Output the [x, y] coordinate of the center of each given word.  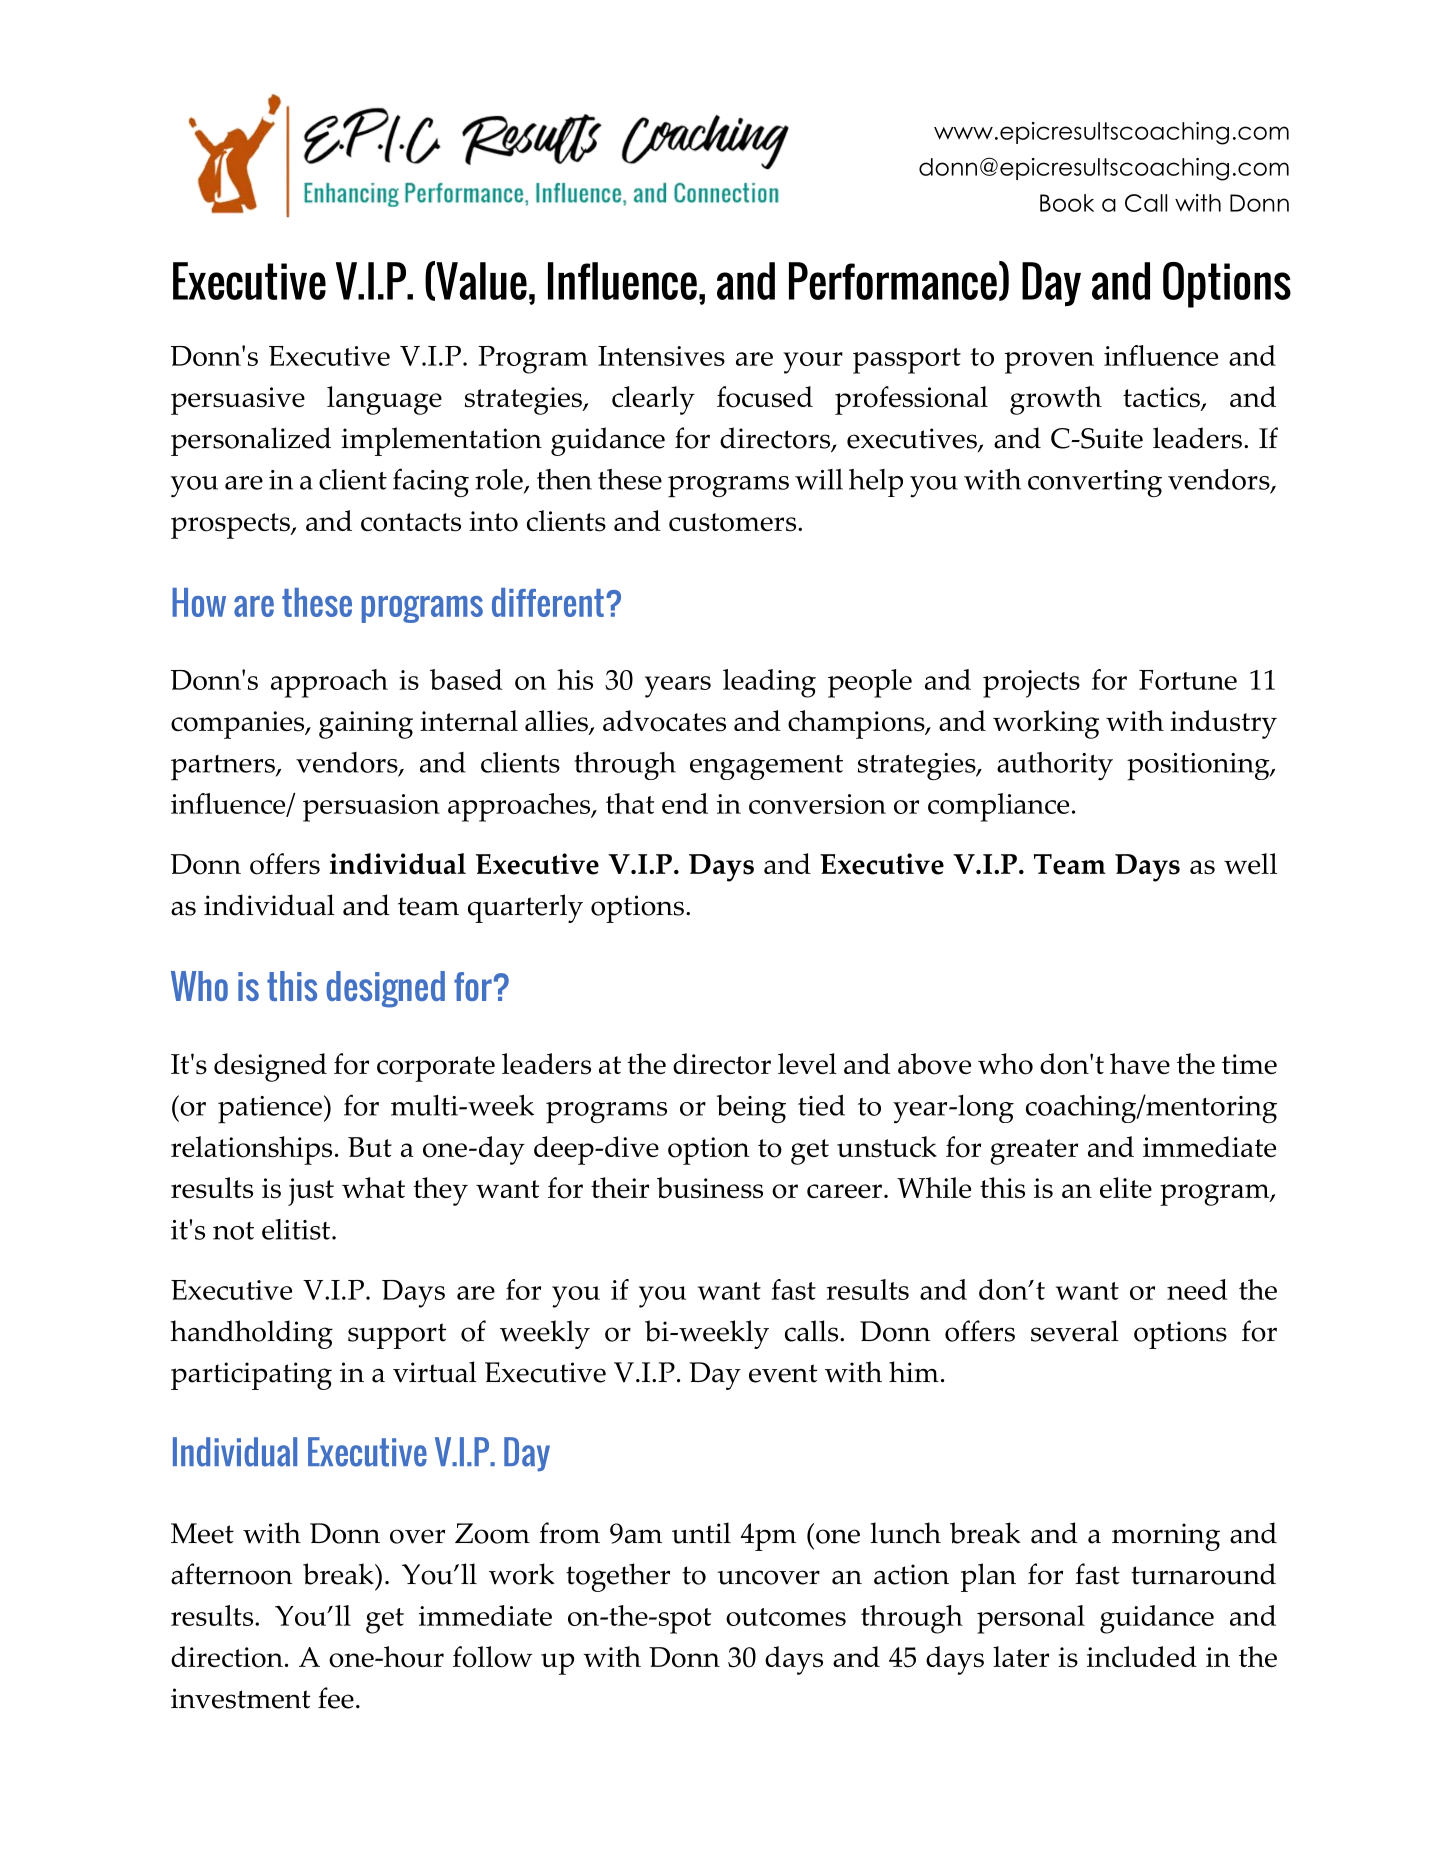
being [751, 1109]
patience [270, 1110]
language [384, 400]
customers [732, 522]
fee [336, 1698]
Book [1067, 203]
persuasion [371, 808]
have [1140, 1063]
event [783, 1373]
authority [1055, 766]
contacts [411, 522]
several [1075, 1331]
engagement [766, 767]
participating [251, 1376]
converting [1095, 483]
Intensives [661, 356]
